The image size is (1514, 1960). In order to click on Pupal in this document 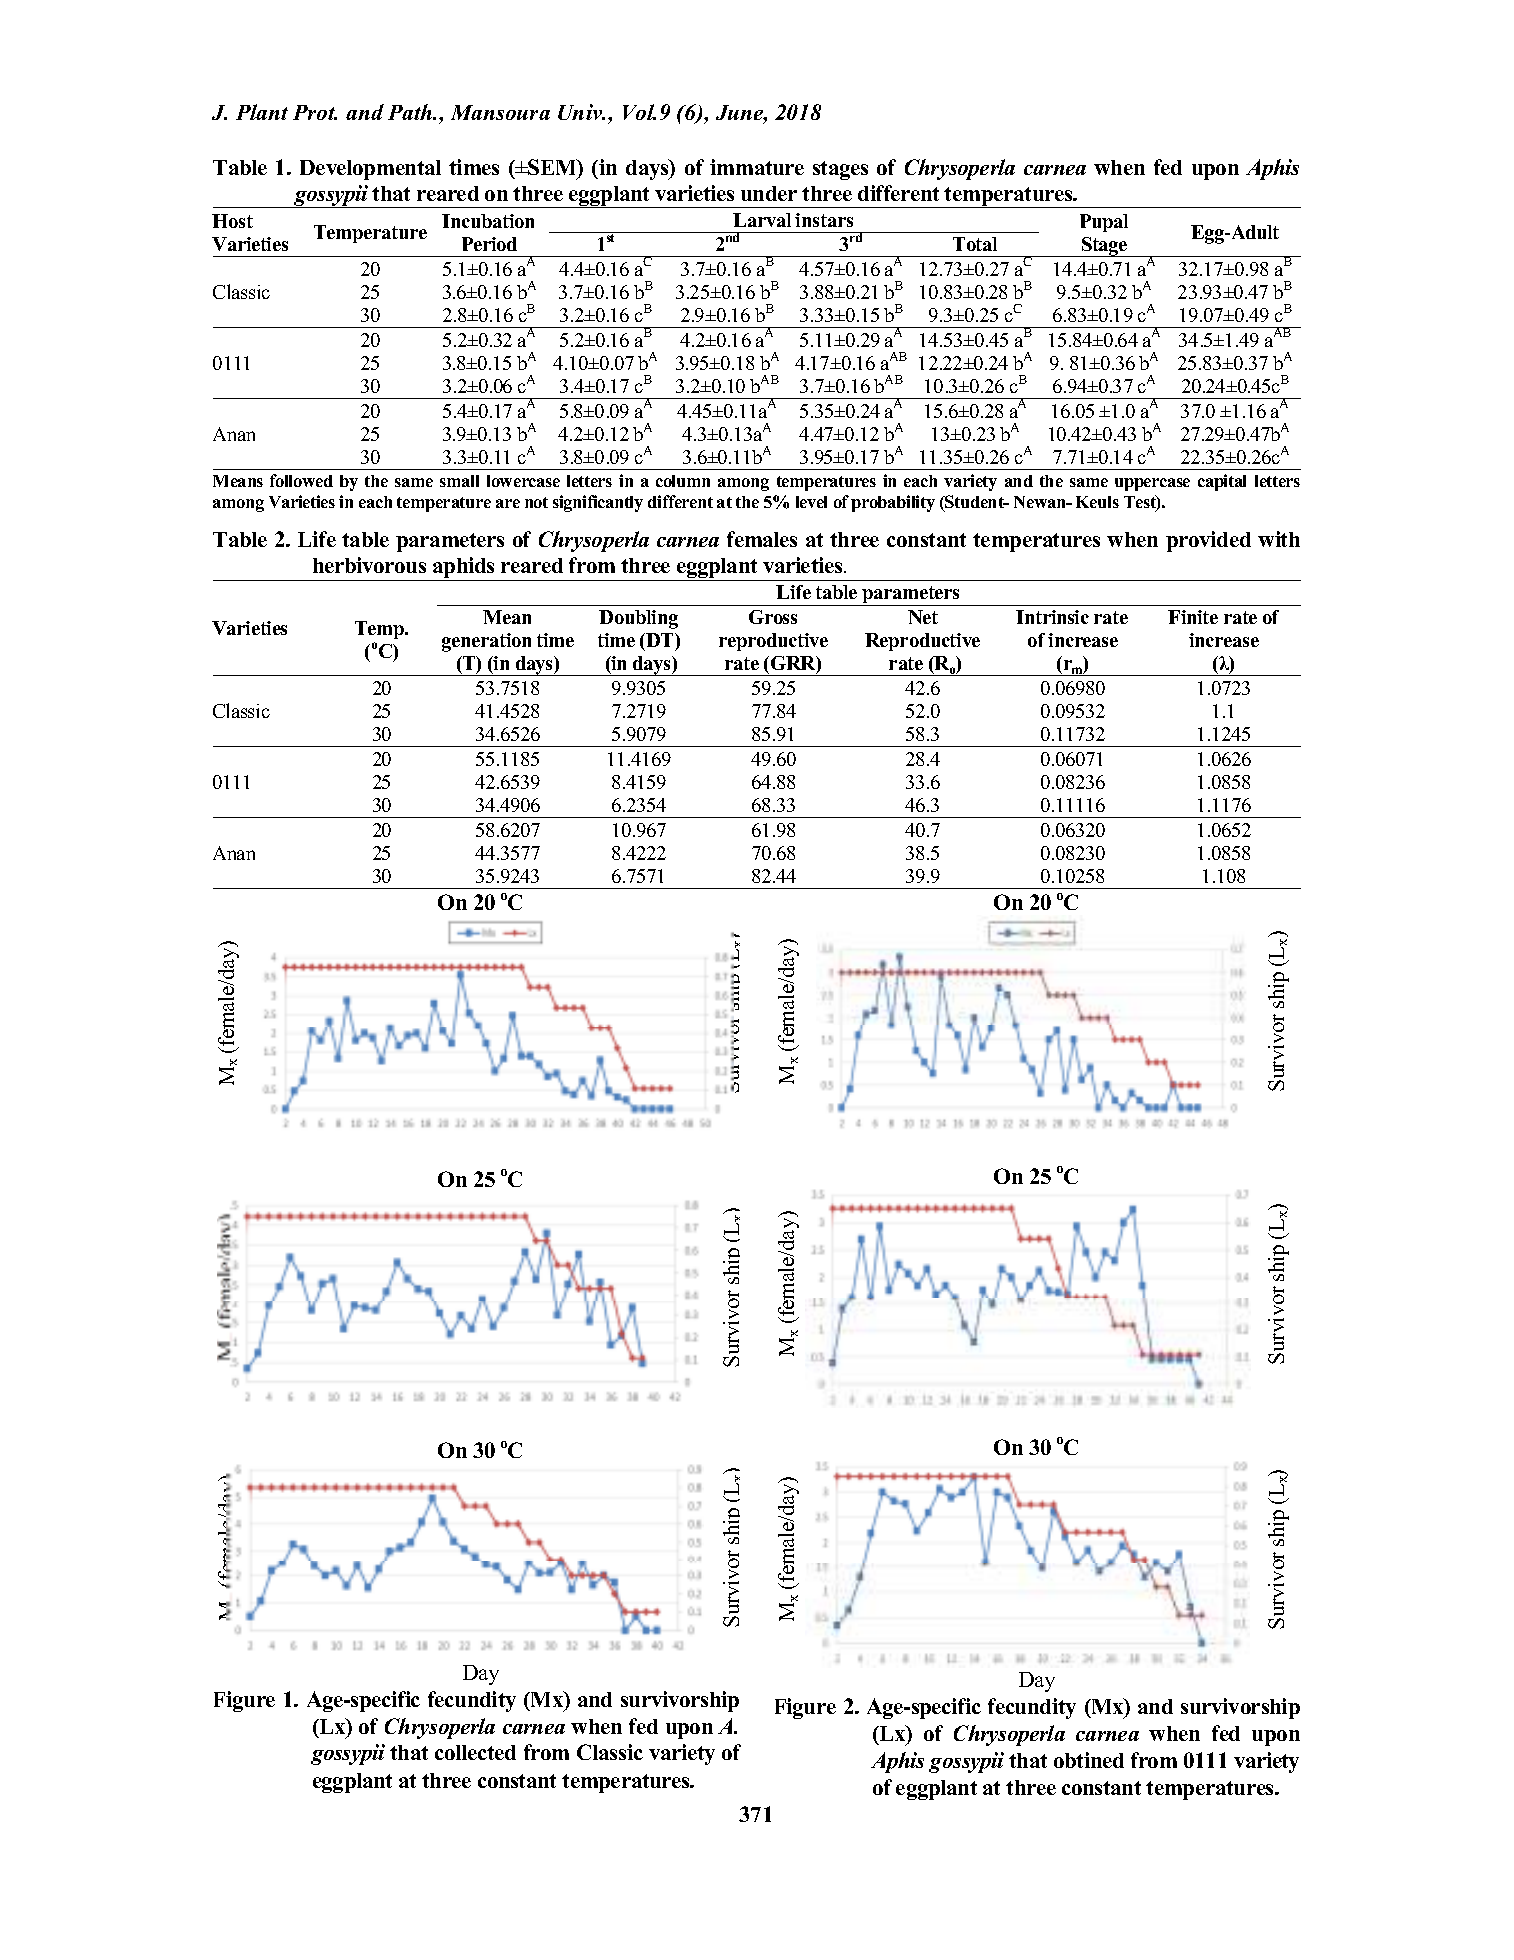, I will do `click(1104, 223)`.
